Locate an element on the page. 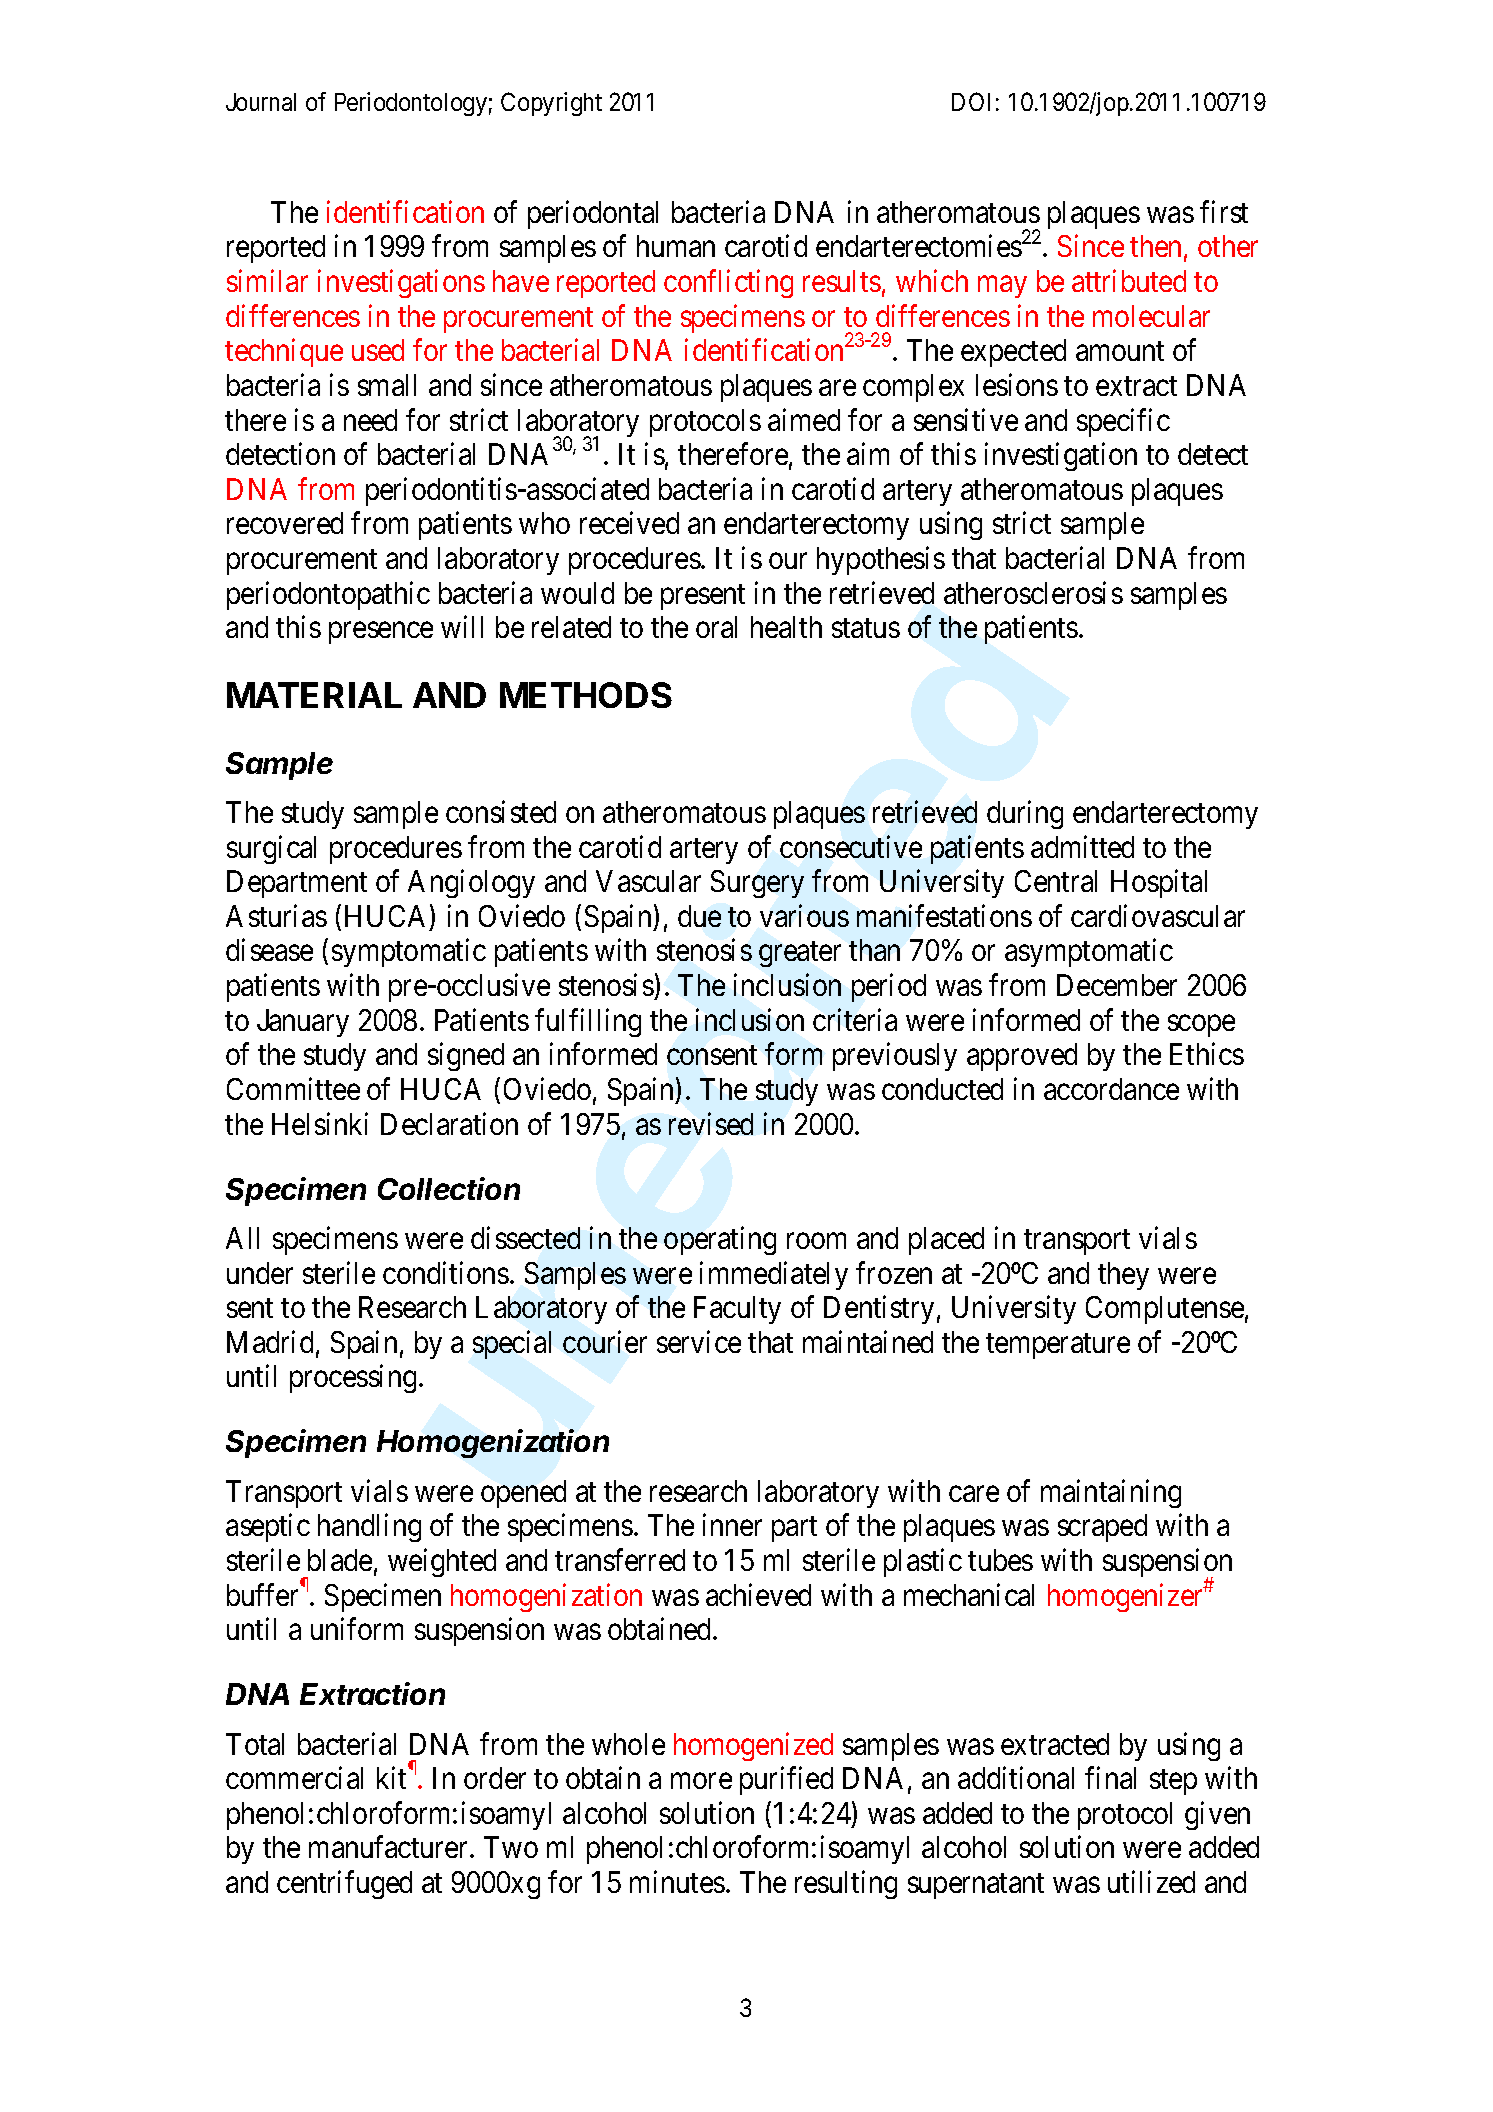  December is located at coordinates (1117, 985).
